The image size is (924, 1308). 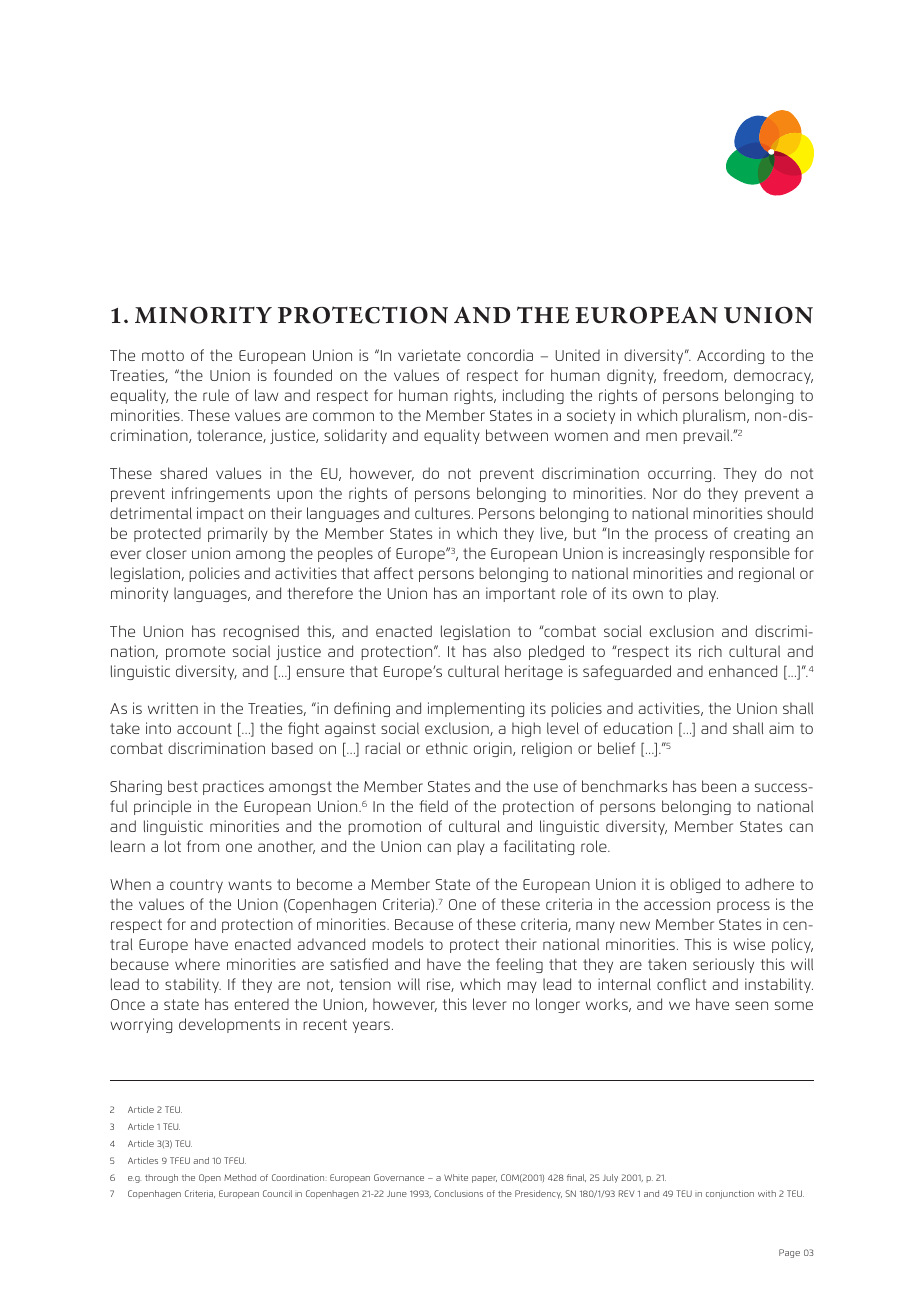 What do you see at coordinates (730, 1194) in the screenshot?
I see `conjunction` at bounding box center [730, 1194].
